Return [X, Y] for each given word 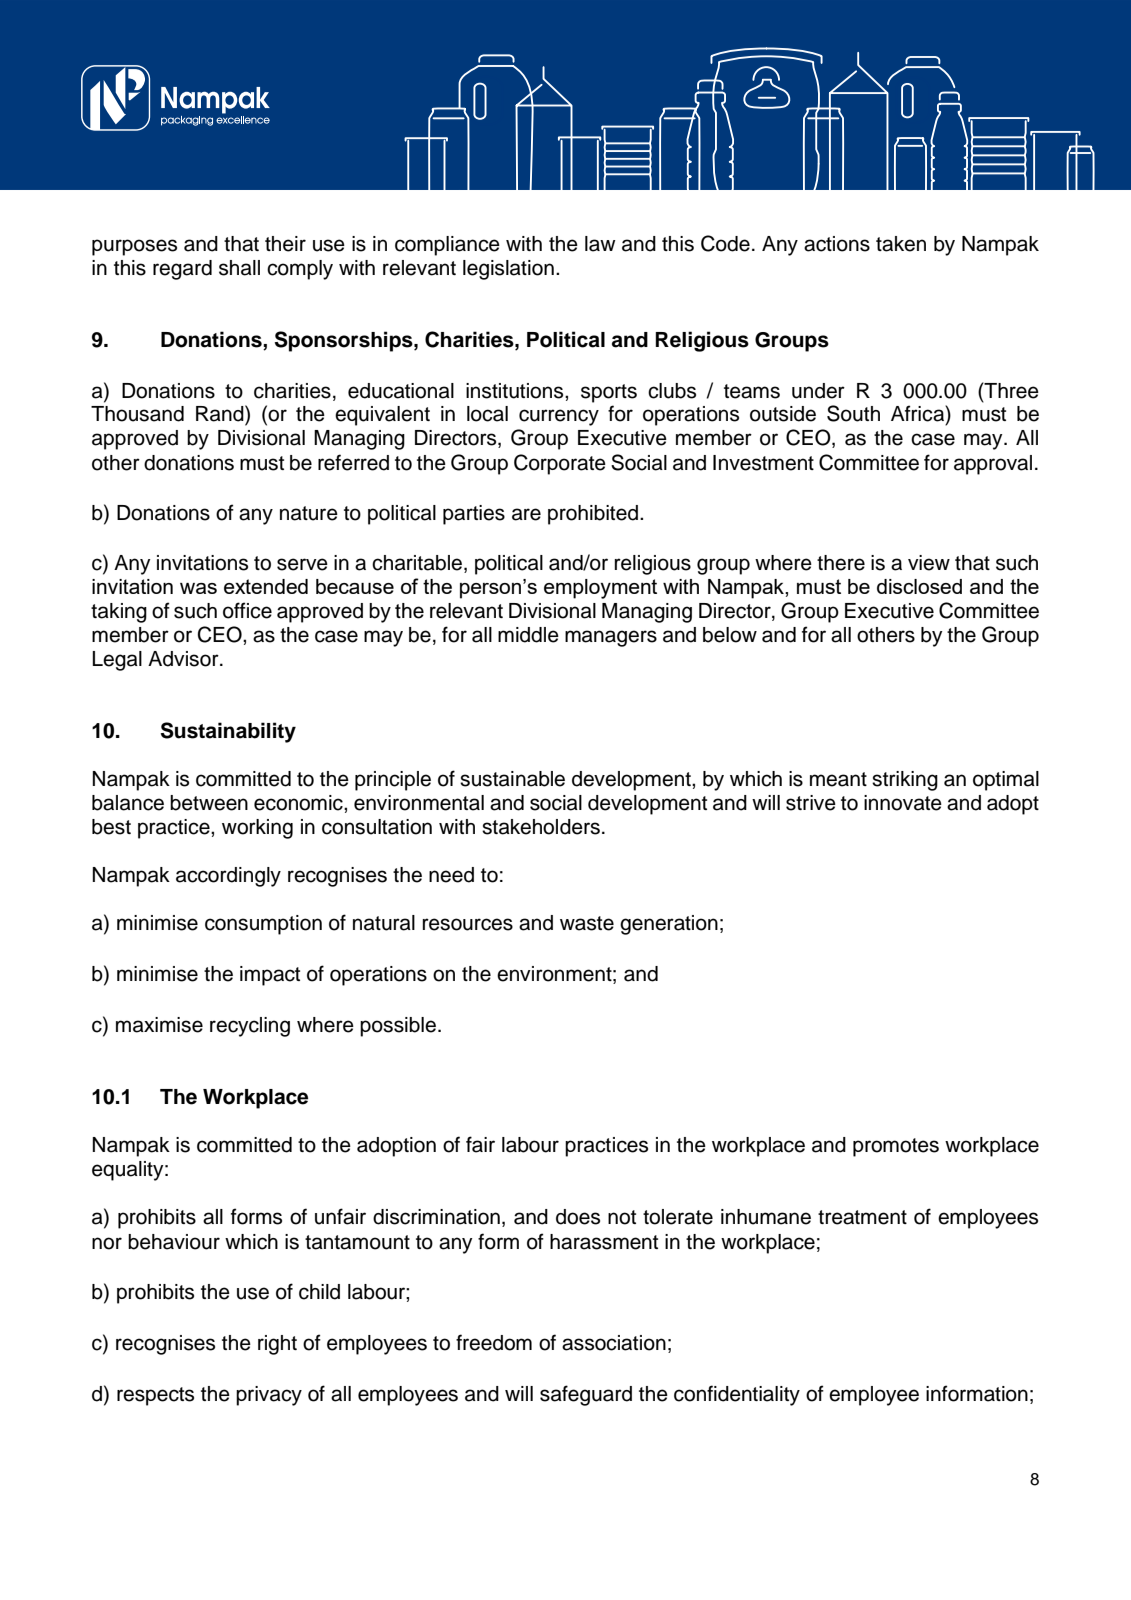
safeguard [586, 1395]
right [277, 1345]
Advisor [184, 659]
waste [587, 923]
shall [239, 268]
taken [901, 244]
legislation [508, 270]
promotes [896, 1147]
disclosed [919, 586]
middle [528, 635]
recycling [250, 1027]
